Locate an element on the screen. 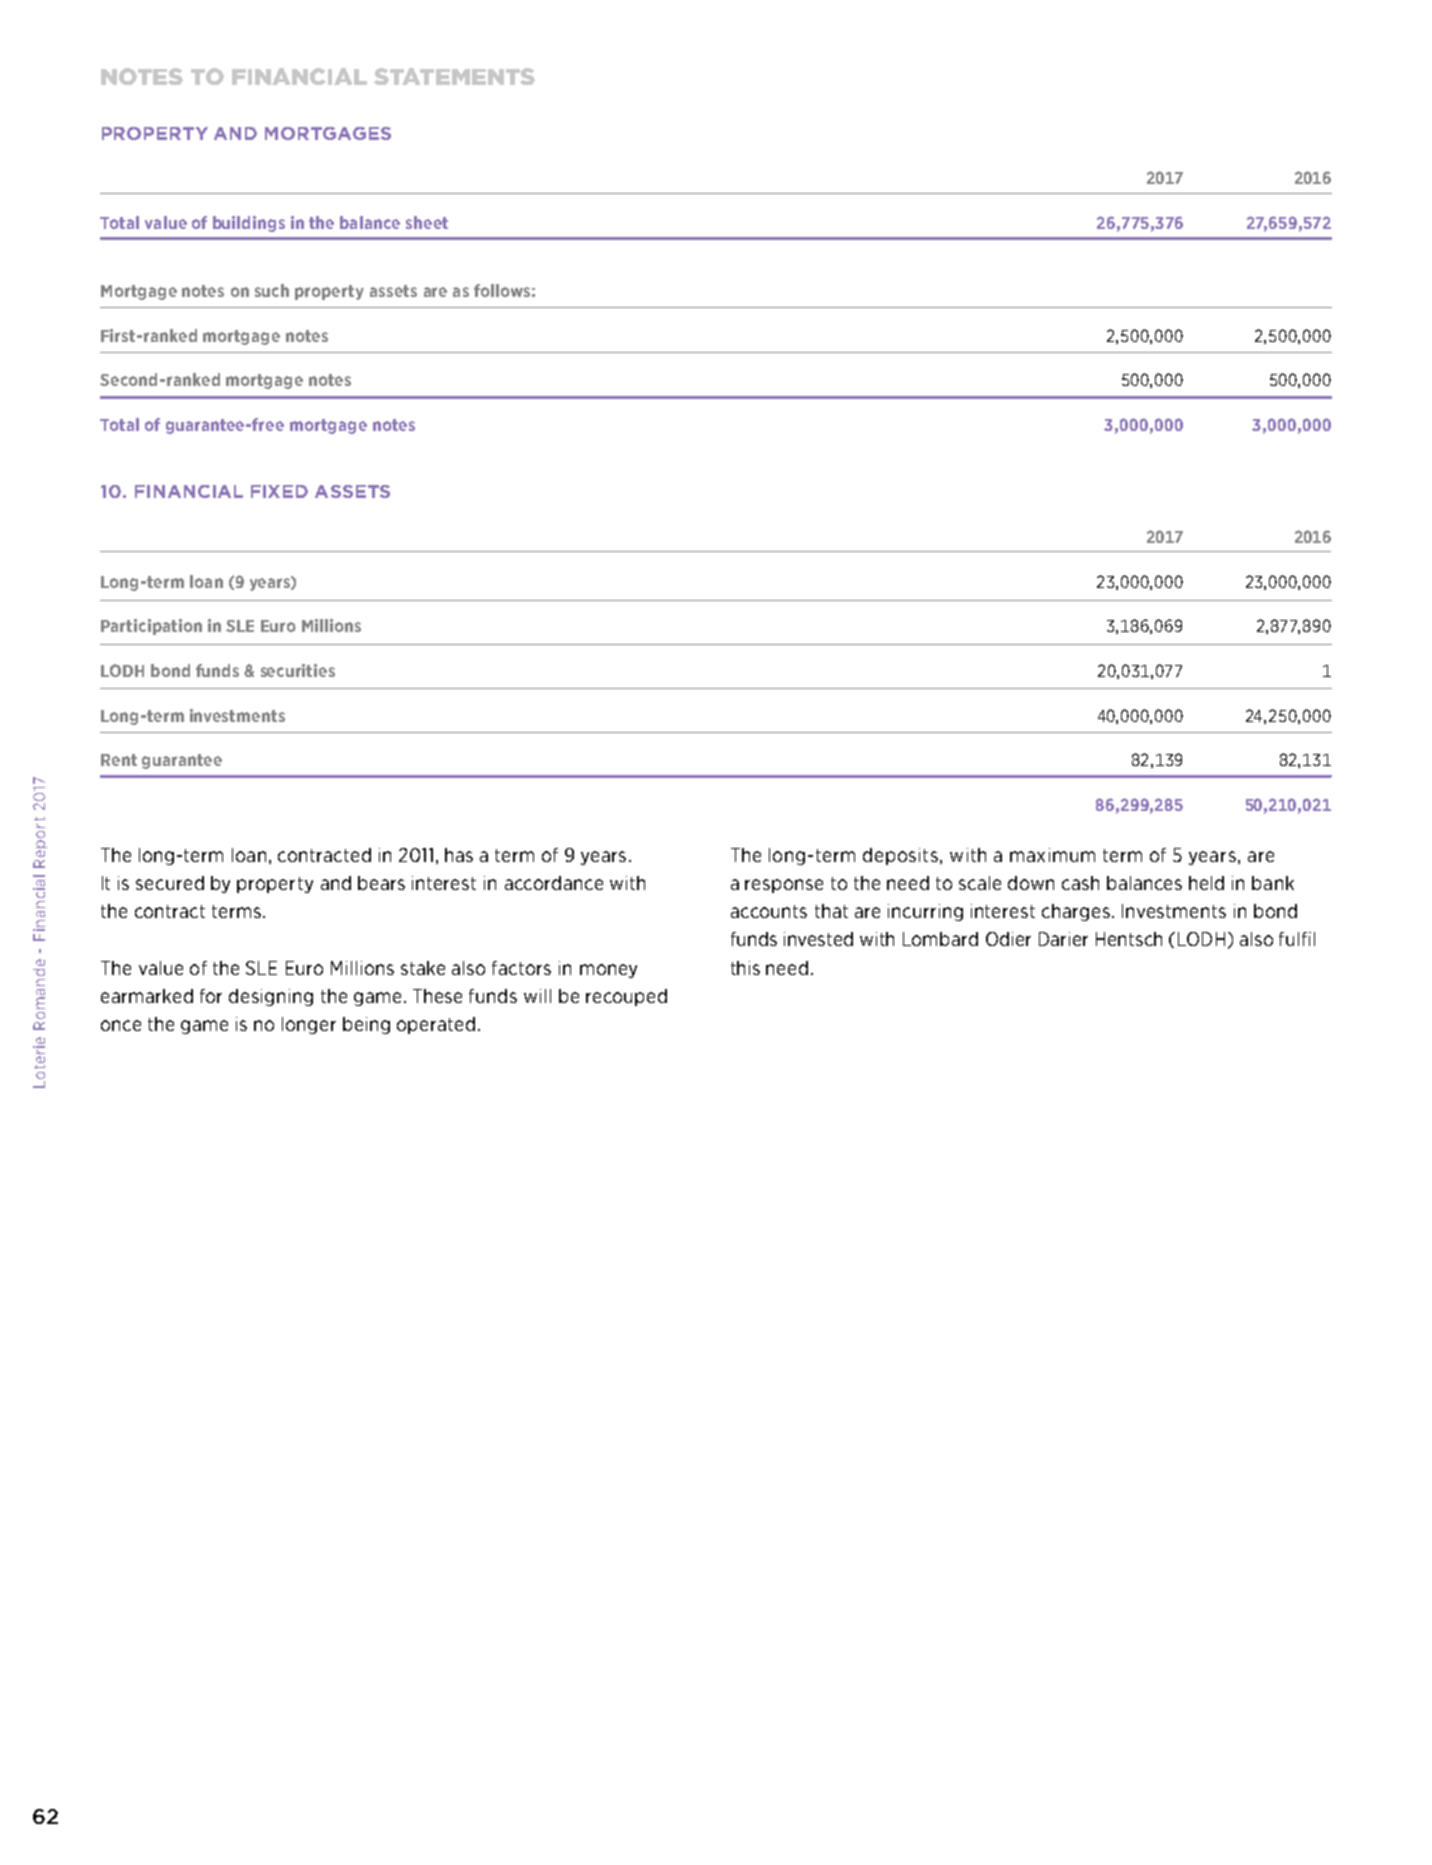  deposits is located at coordinates (900, 856).
